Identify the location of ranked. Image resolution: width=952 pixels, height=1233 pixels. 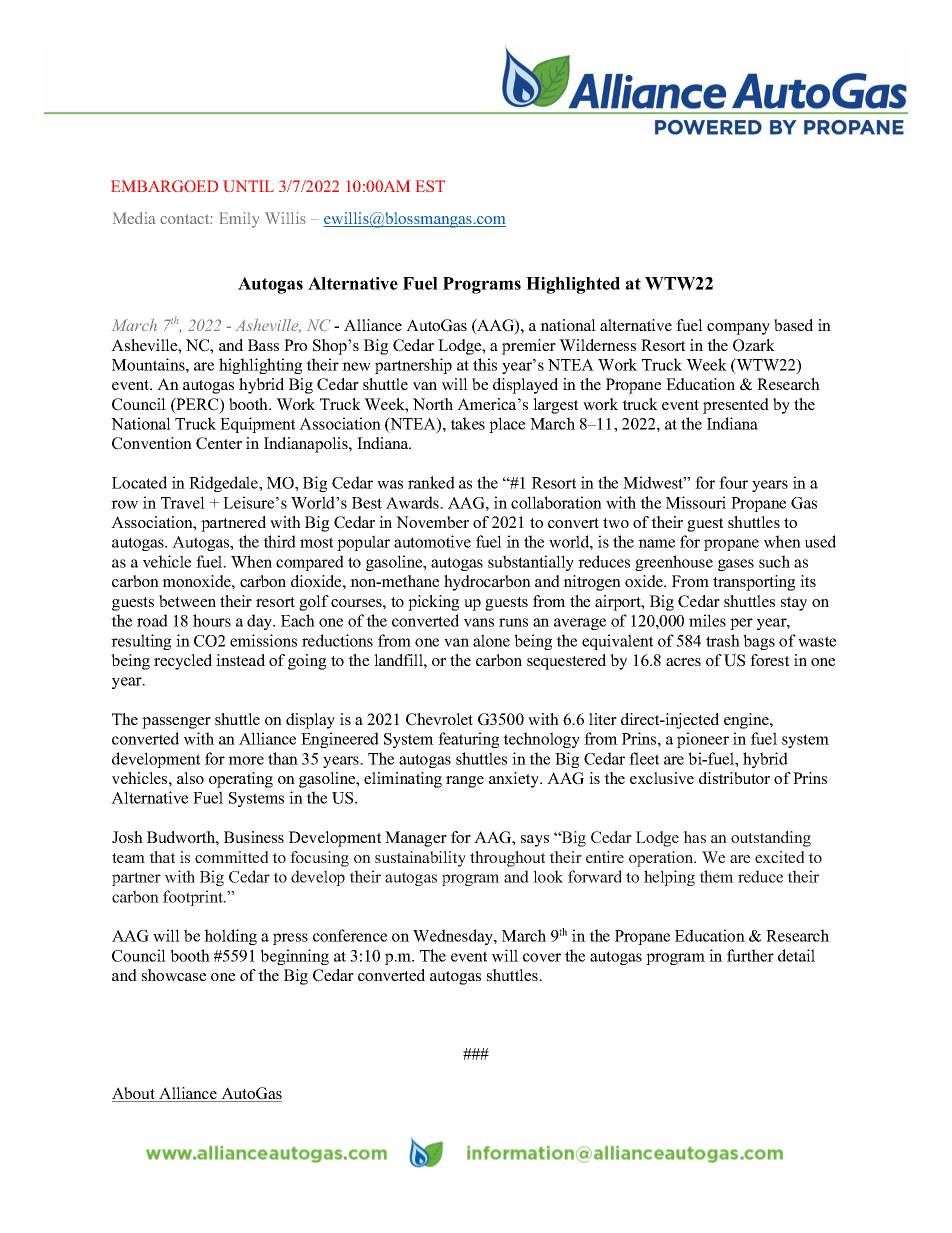
(431, 482).
